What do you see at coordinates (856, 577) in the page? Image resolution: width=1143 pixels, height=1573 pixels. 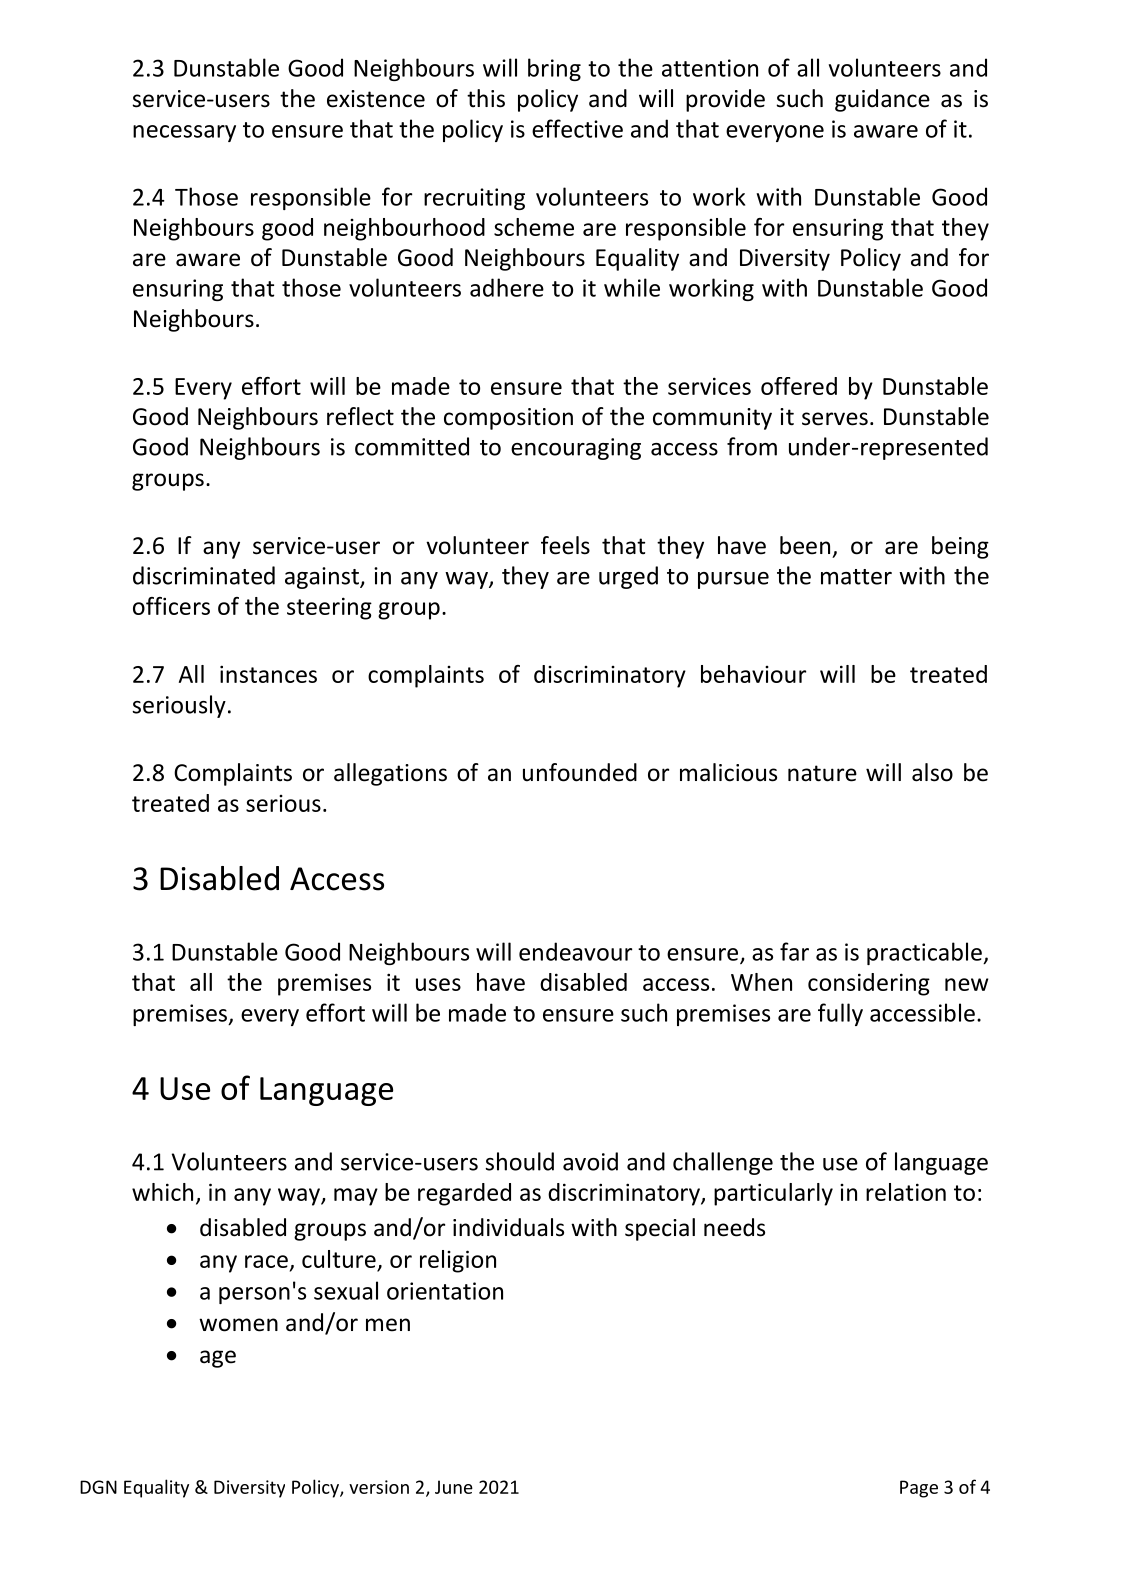 I see `matter` at bounding box center [856, 577].
